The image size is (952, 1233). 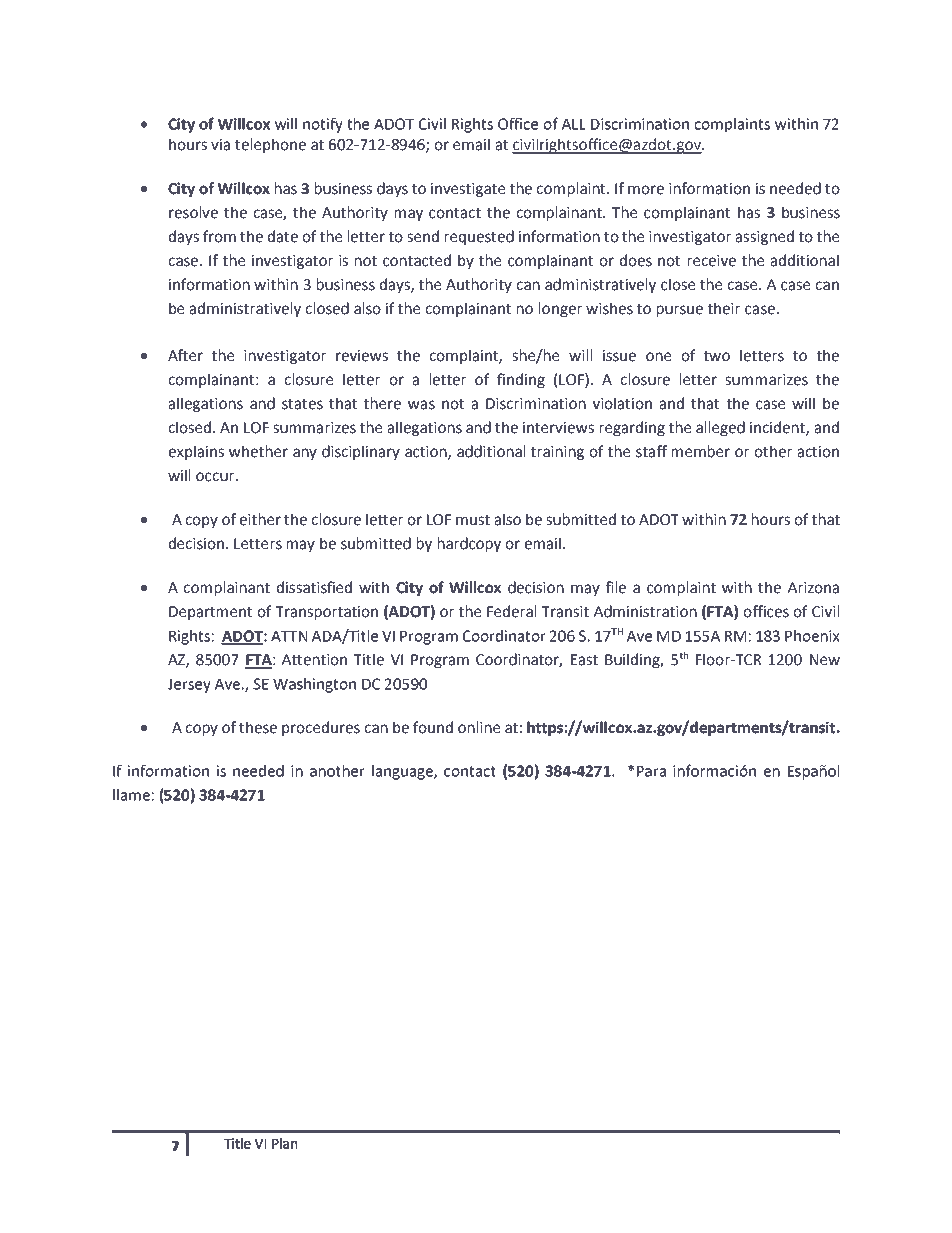 I want to click on member, so click(x=701, y=451).
